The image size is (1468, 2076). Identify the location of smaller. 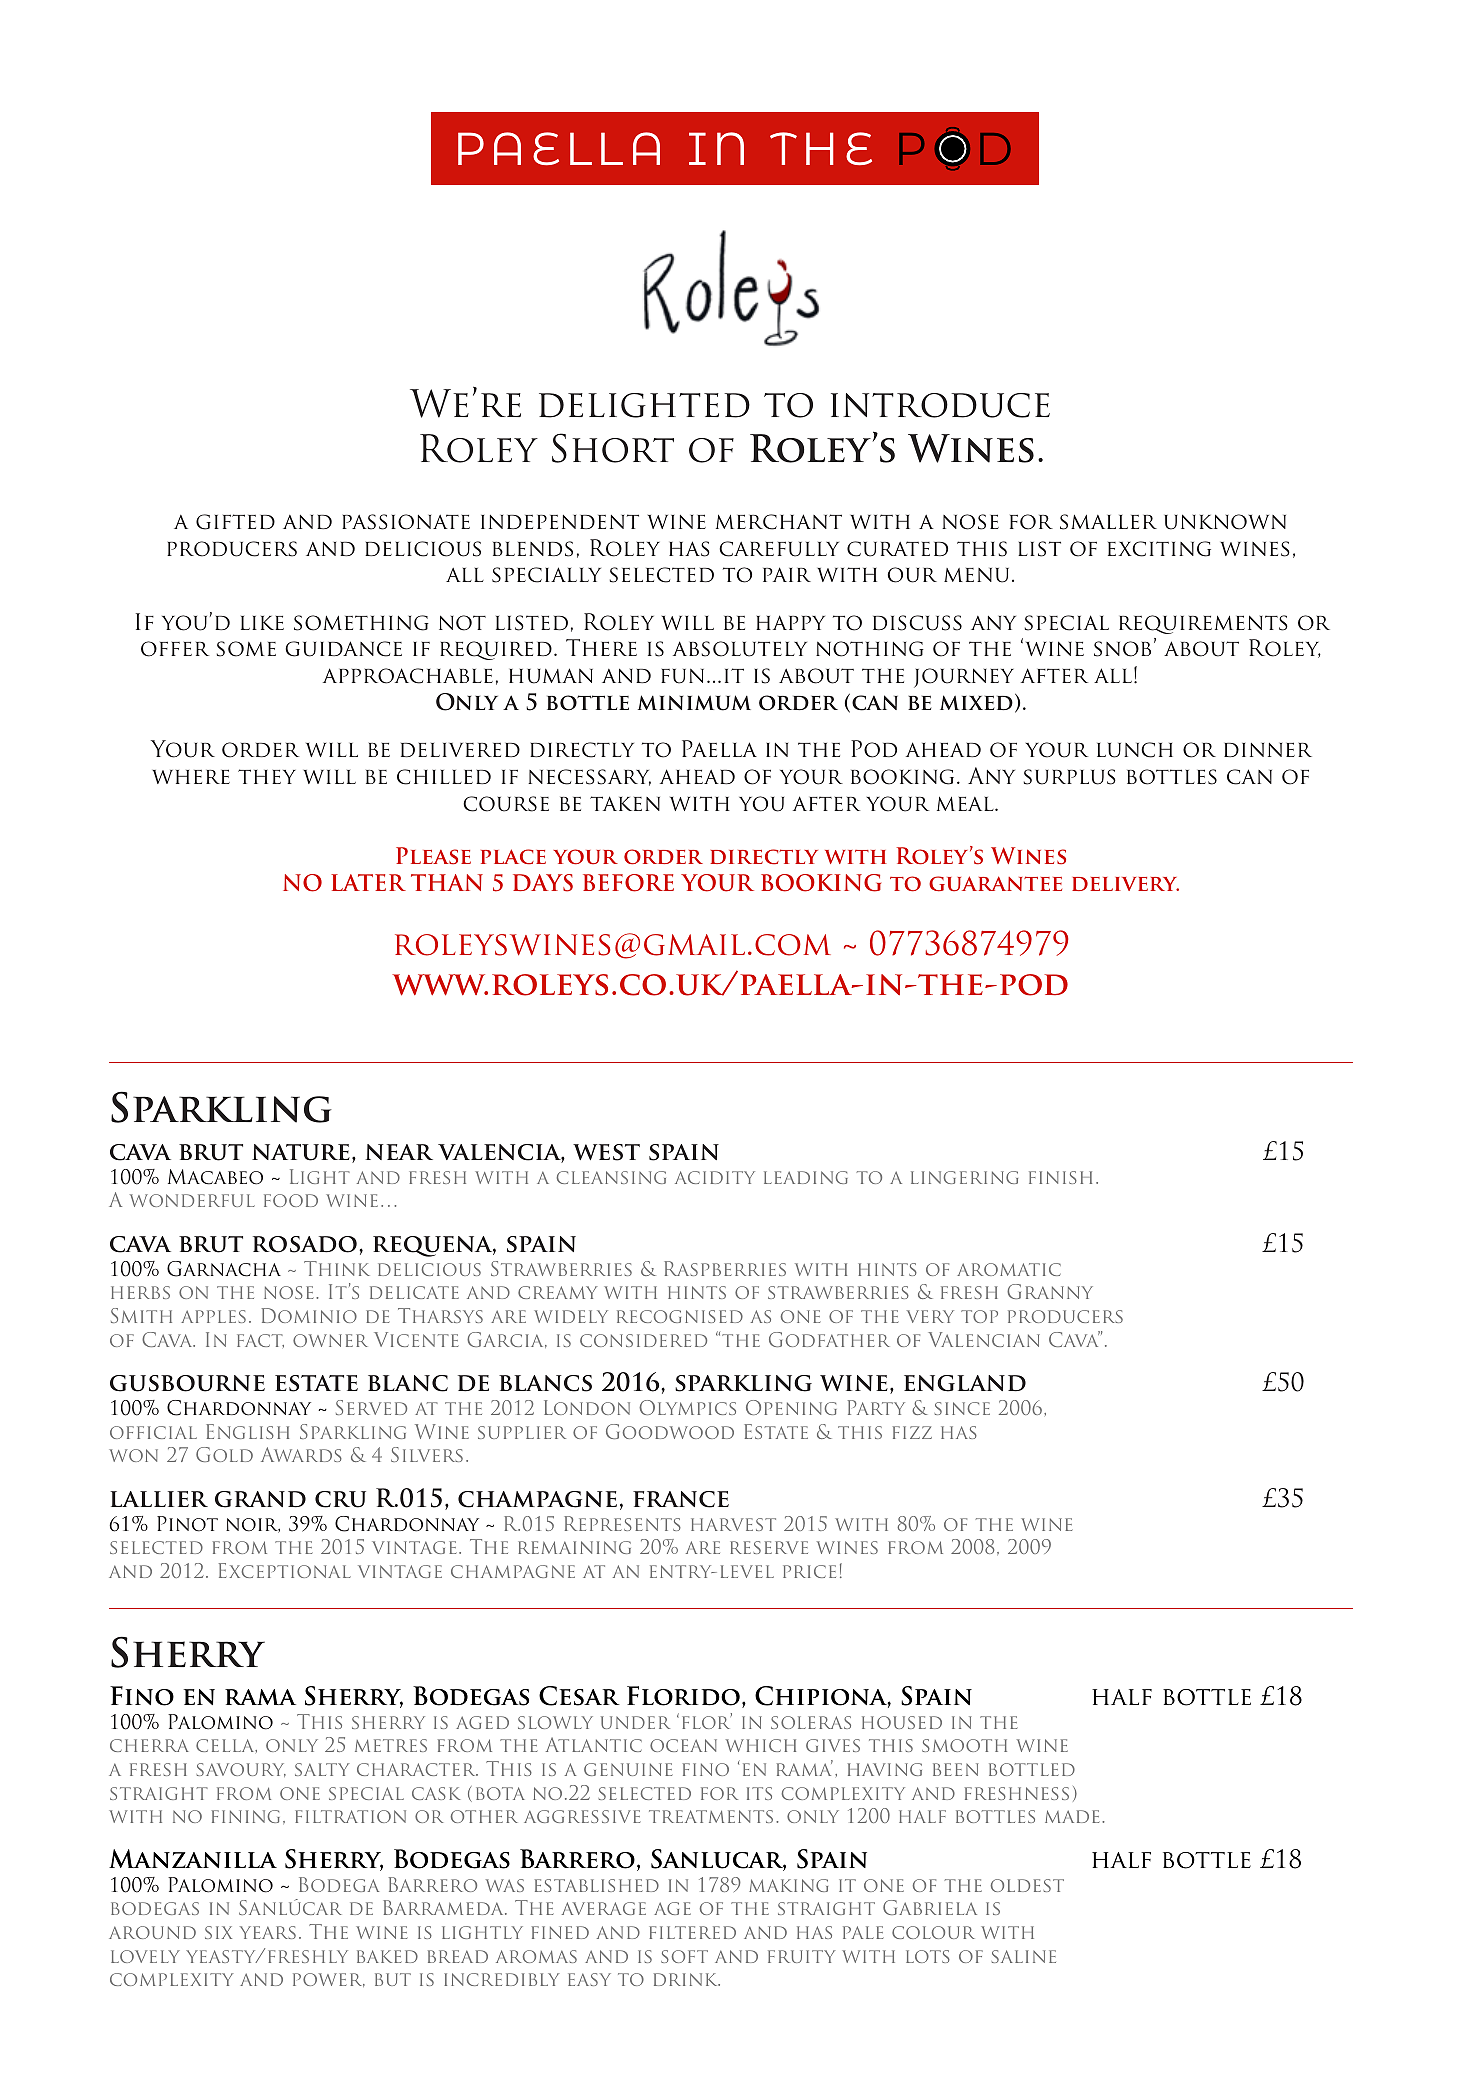
(1108, 522).
